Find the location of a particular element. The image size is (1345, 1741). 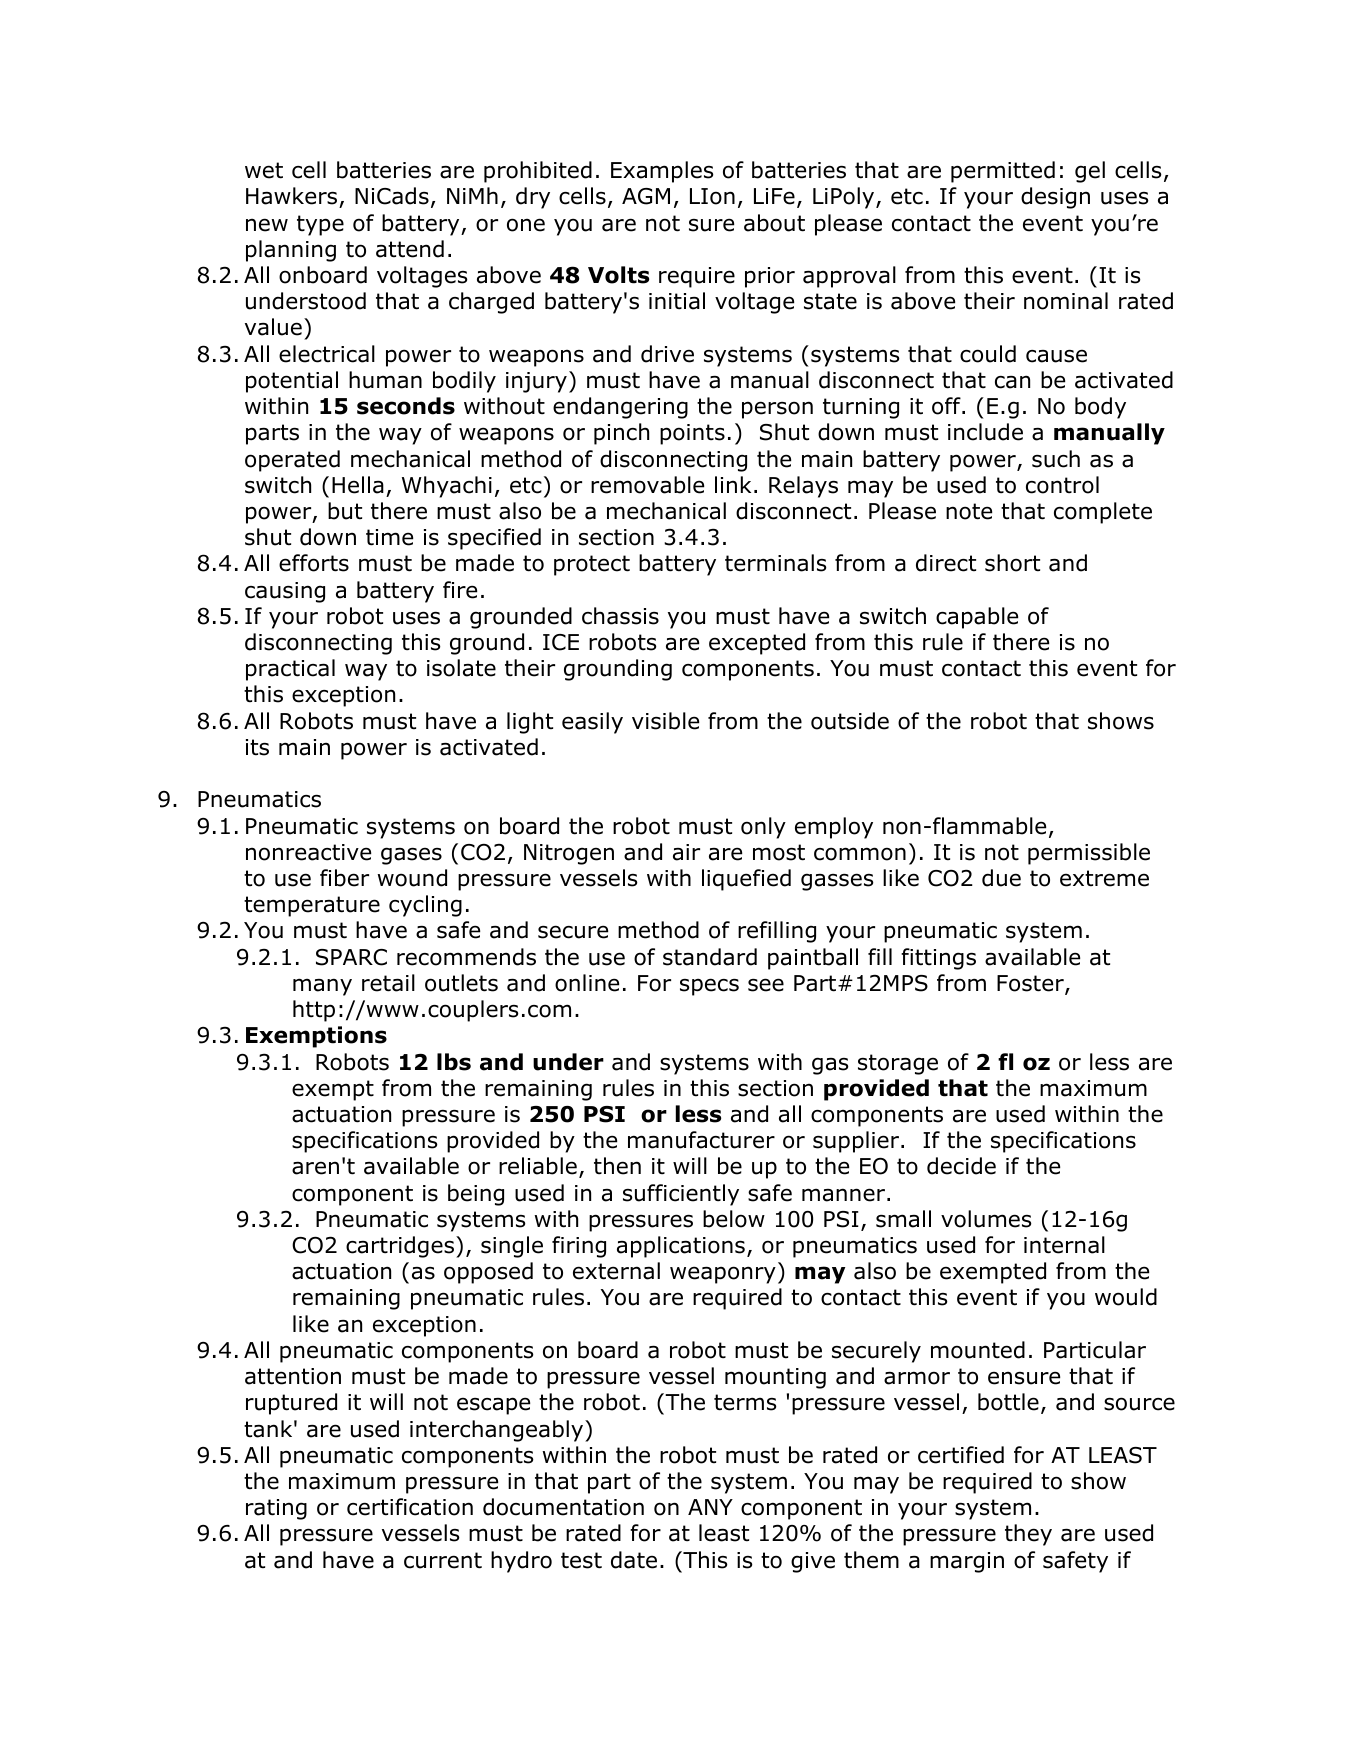

manufacturer is located at coordinates (701, 1140).
